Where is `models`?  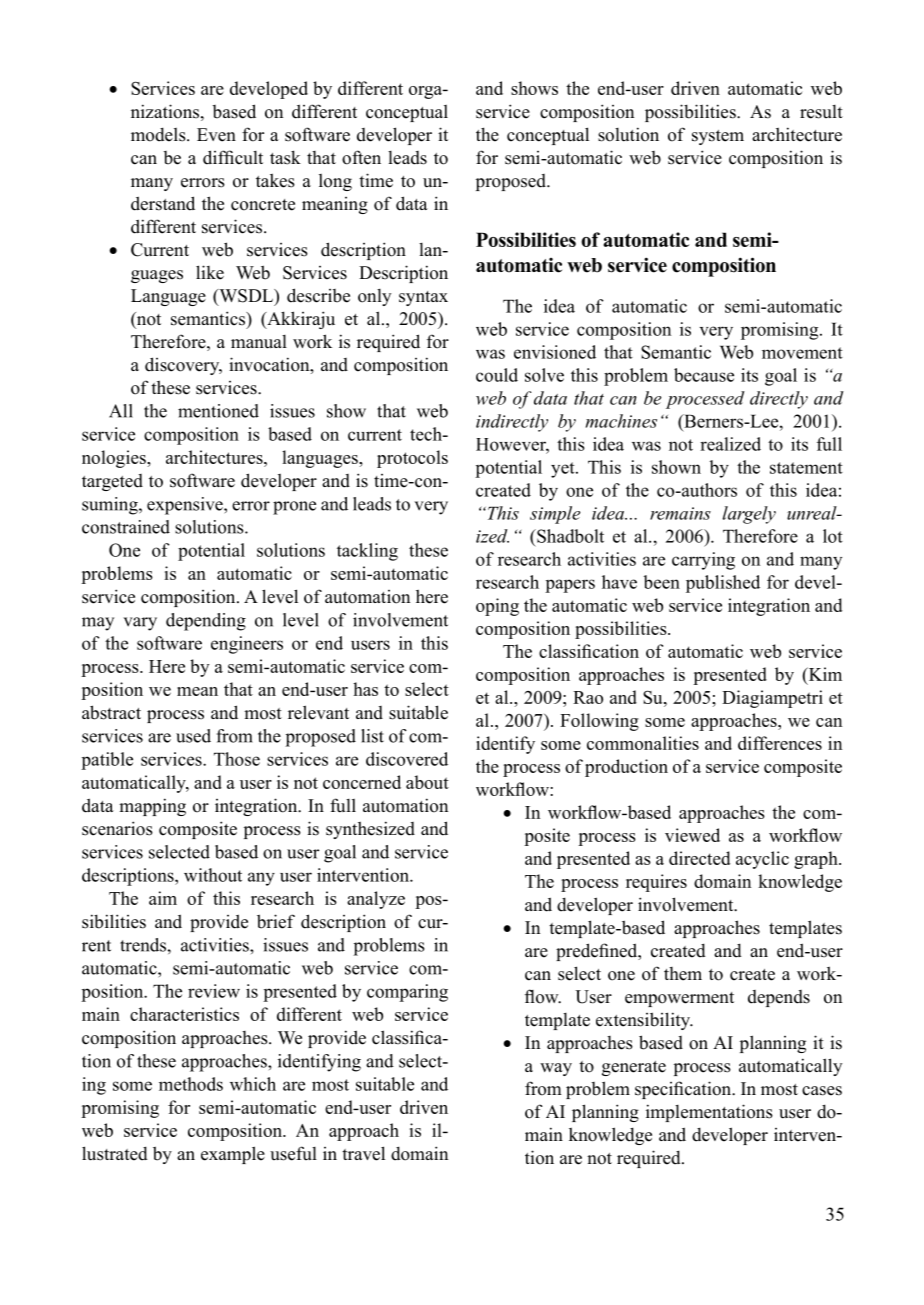
models is located at coordinates (159, 134).
